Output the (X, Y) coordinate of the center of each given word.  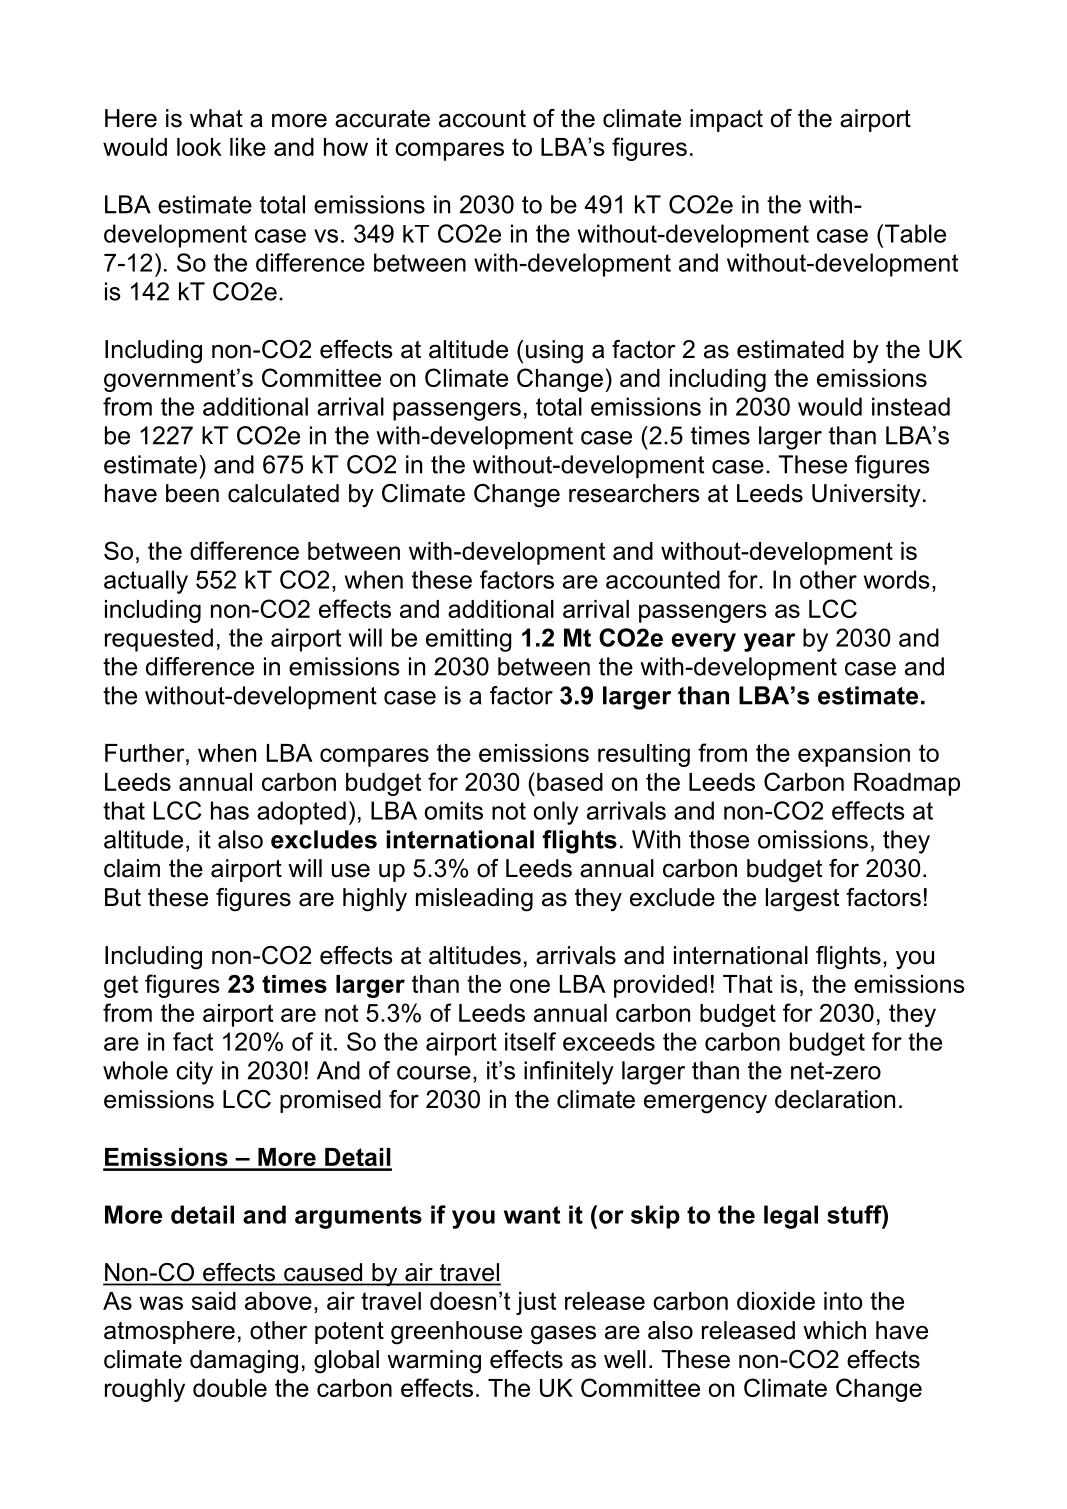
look (199, 147)
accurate (382, 119)
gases (563, 1335)
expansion (854, 755)
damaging (244, 1362)
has (230, 810)
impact (726, 120)
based (570, 782)
